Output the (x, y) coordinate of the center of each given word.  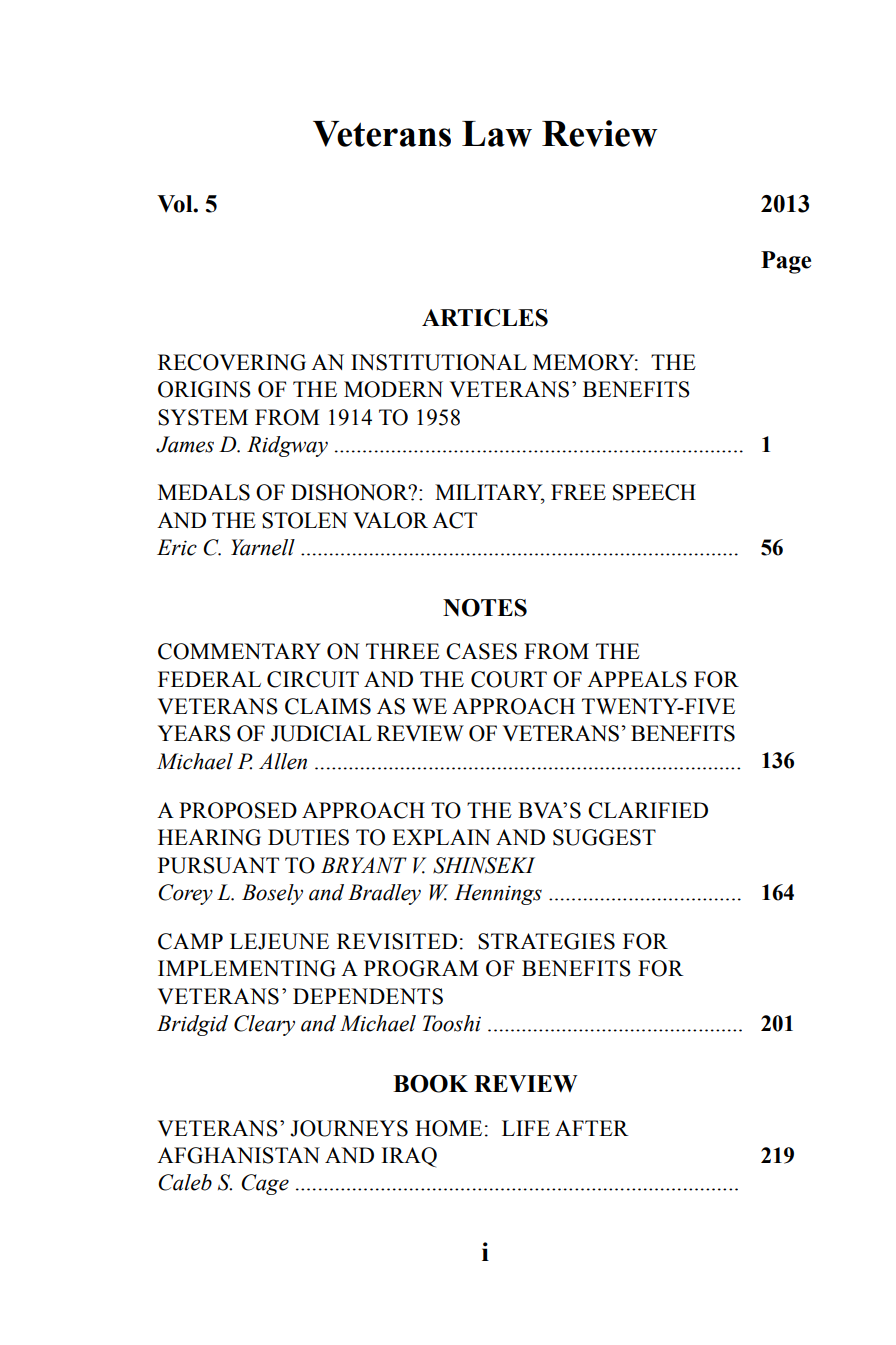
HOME (448, 1128)
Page (786, 262)
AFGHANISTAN (238, 1155)
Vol (176, 204)
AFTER (592, 1128)
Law (497, 134)
